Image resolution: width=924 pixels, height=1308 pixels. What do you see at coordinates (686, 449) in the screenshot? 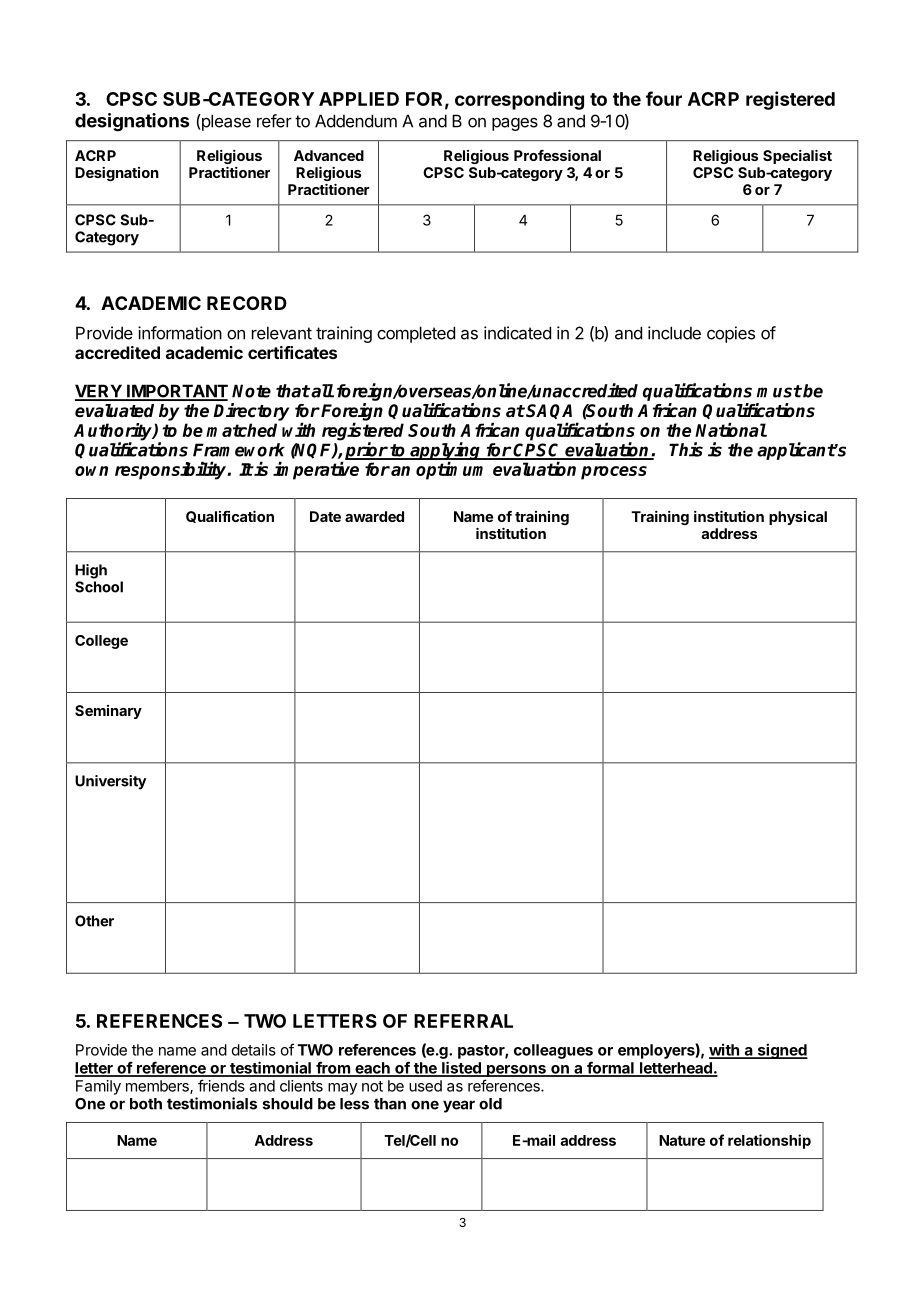
I see `This` at bounding box center [686, 449].
